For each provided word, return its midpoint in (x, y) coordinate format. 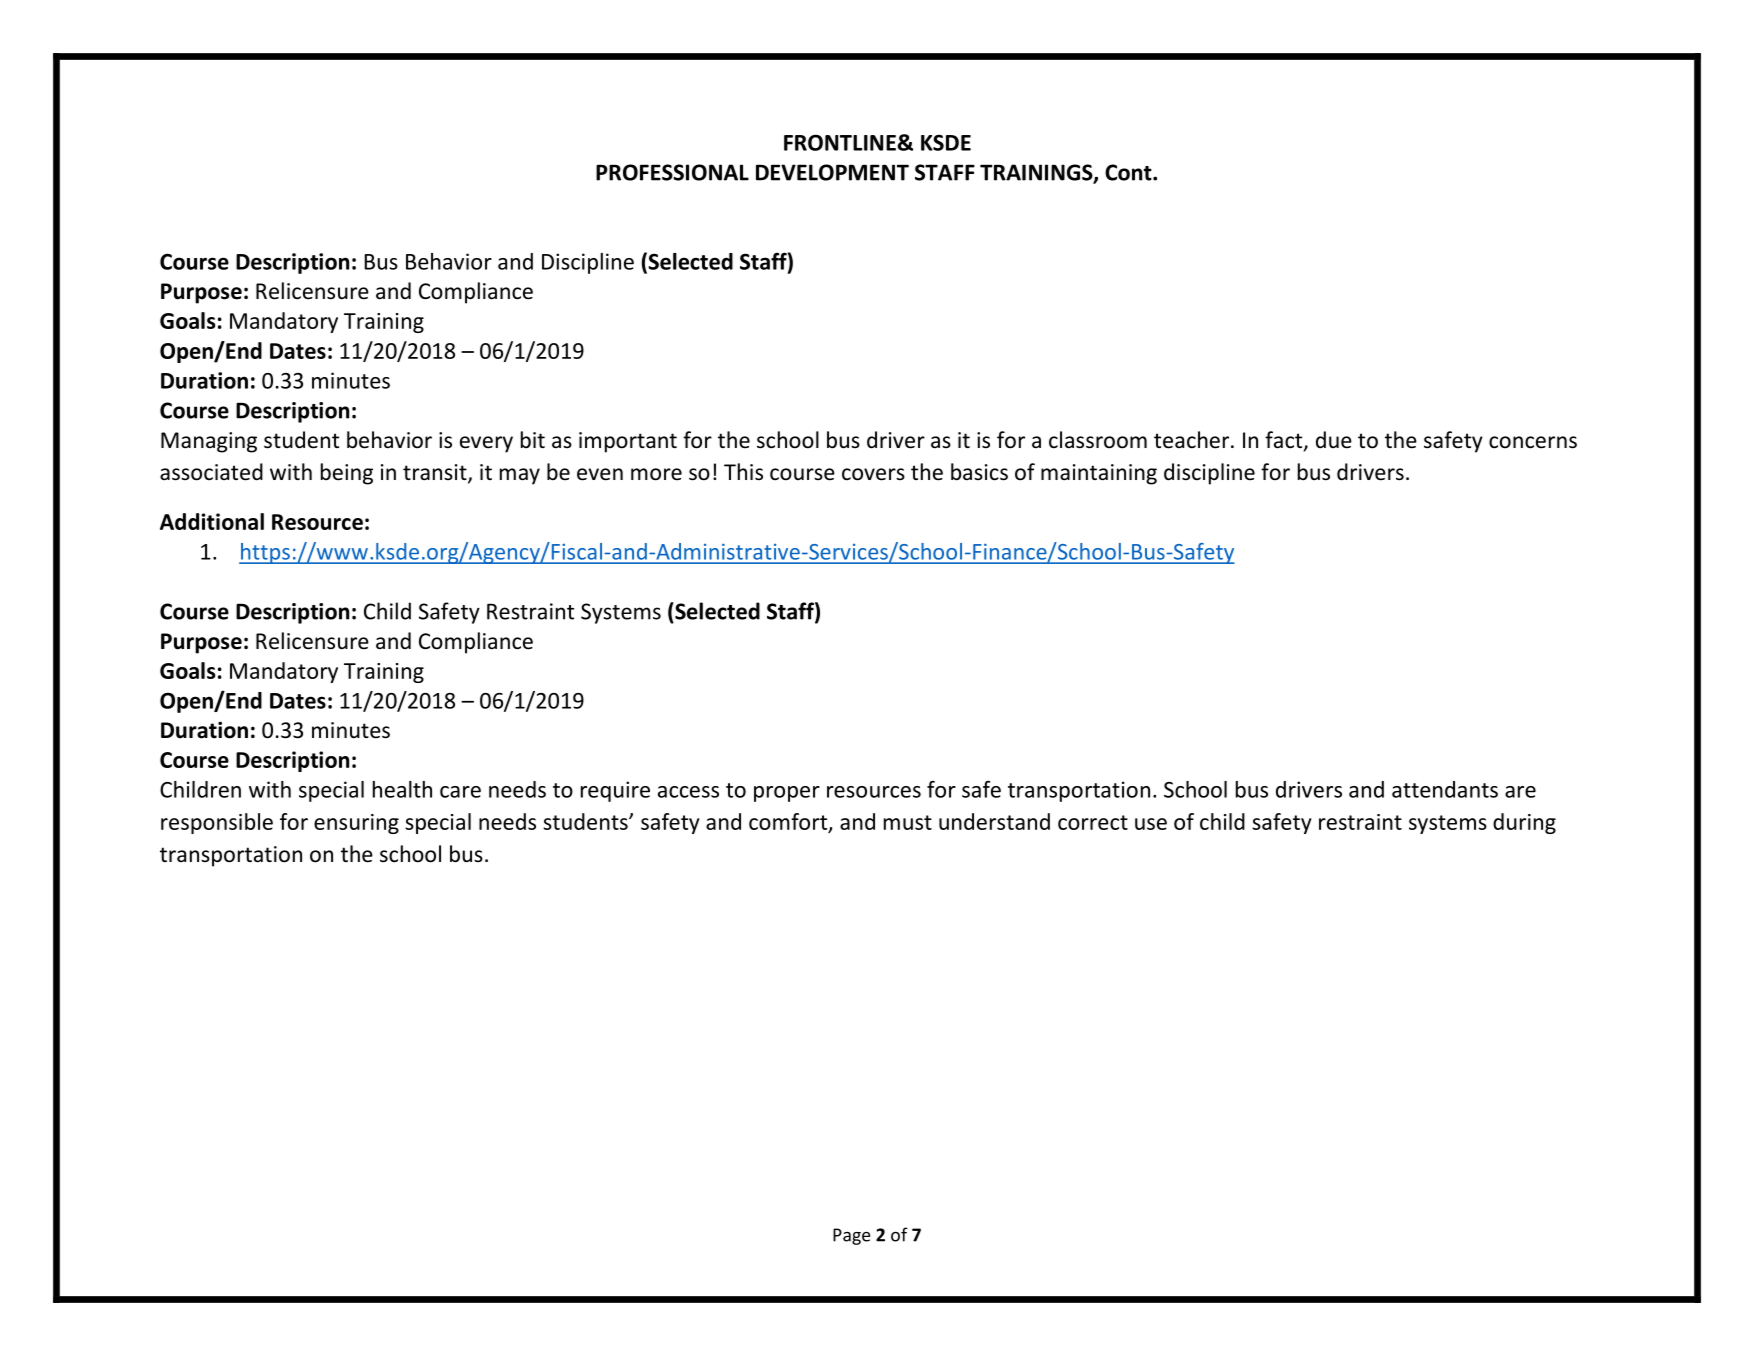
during (1524, 823)
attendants (1445, 789)
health (402, 789)
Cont (1129, 172)
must (908, 822)
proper (787, 794)
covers (873, 474)
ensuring (356, 824)
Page (851, 1236)
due (1334, 440)
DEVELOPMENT (832, 172)
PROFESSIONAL (672, 172)
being (347, 474)
